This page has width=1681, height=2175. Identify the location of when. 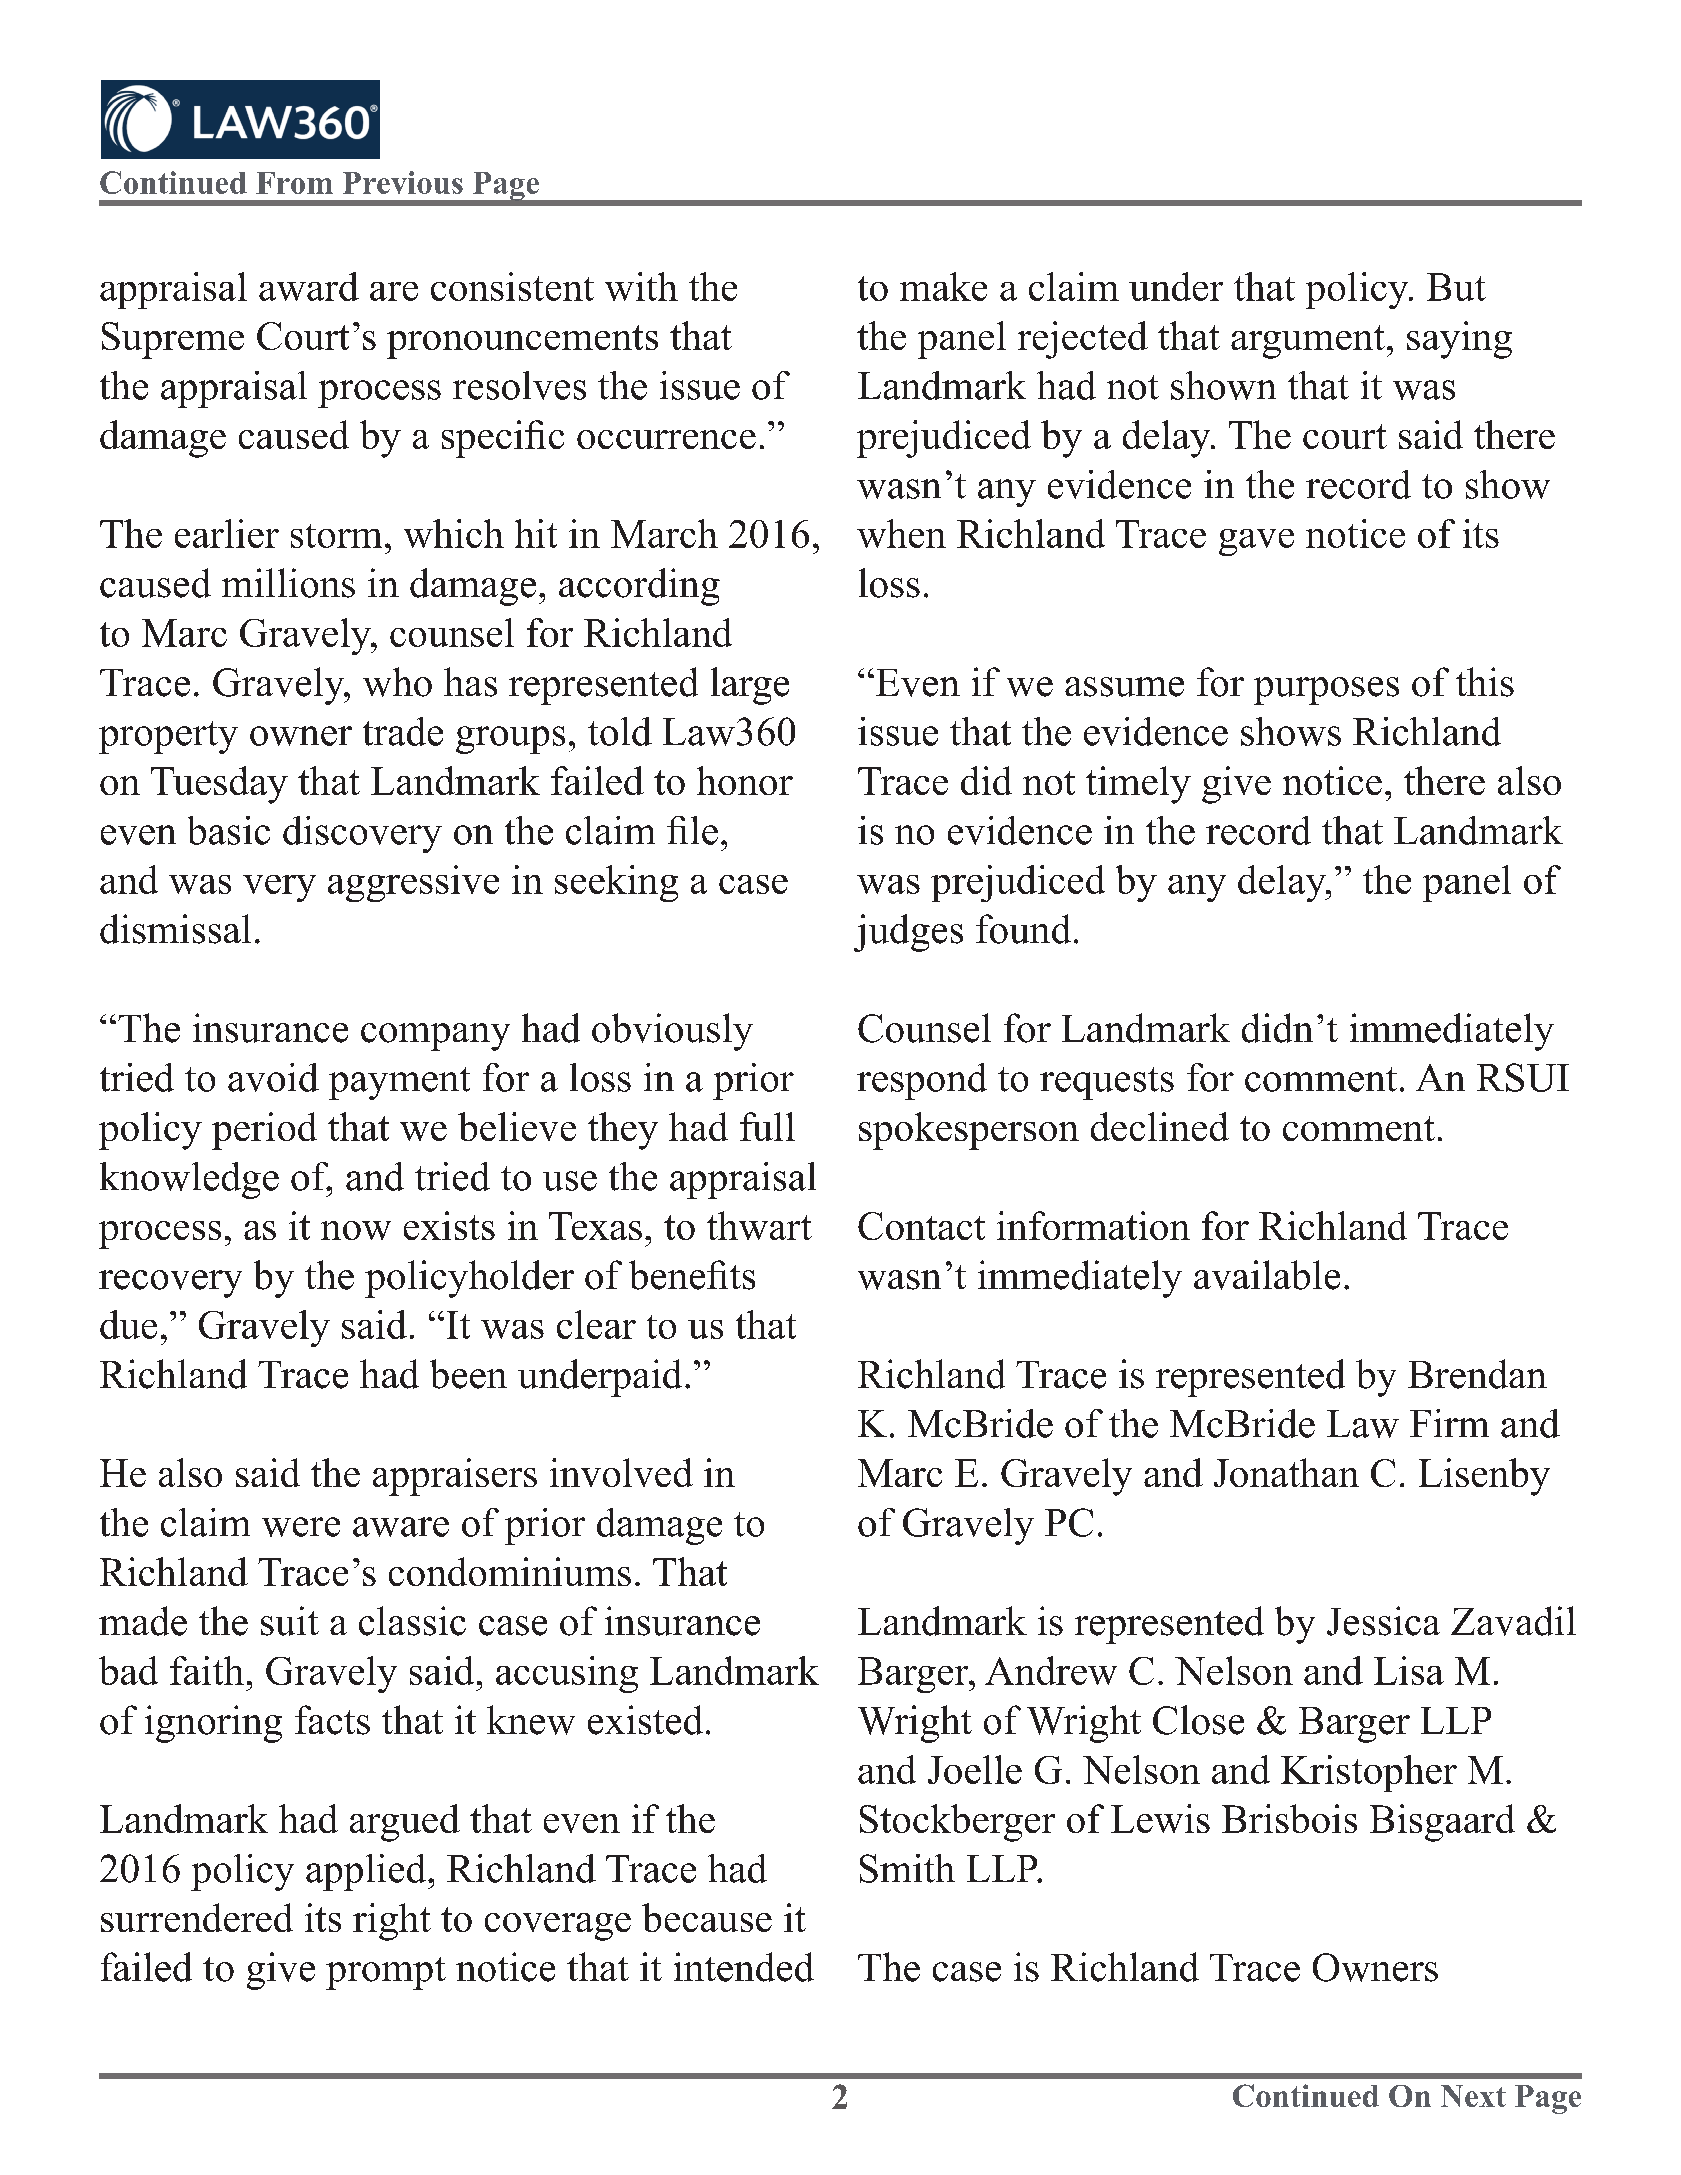
(901, 533).
